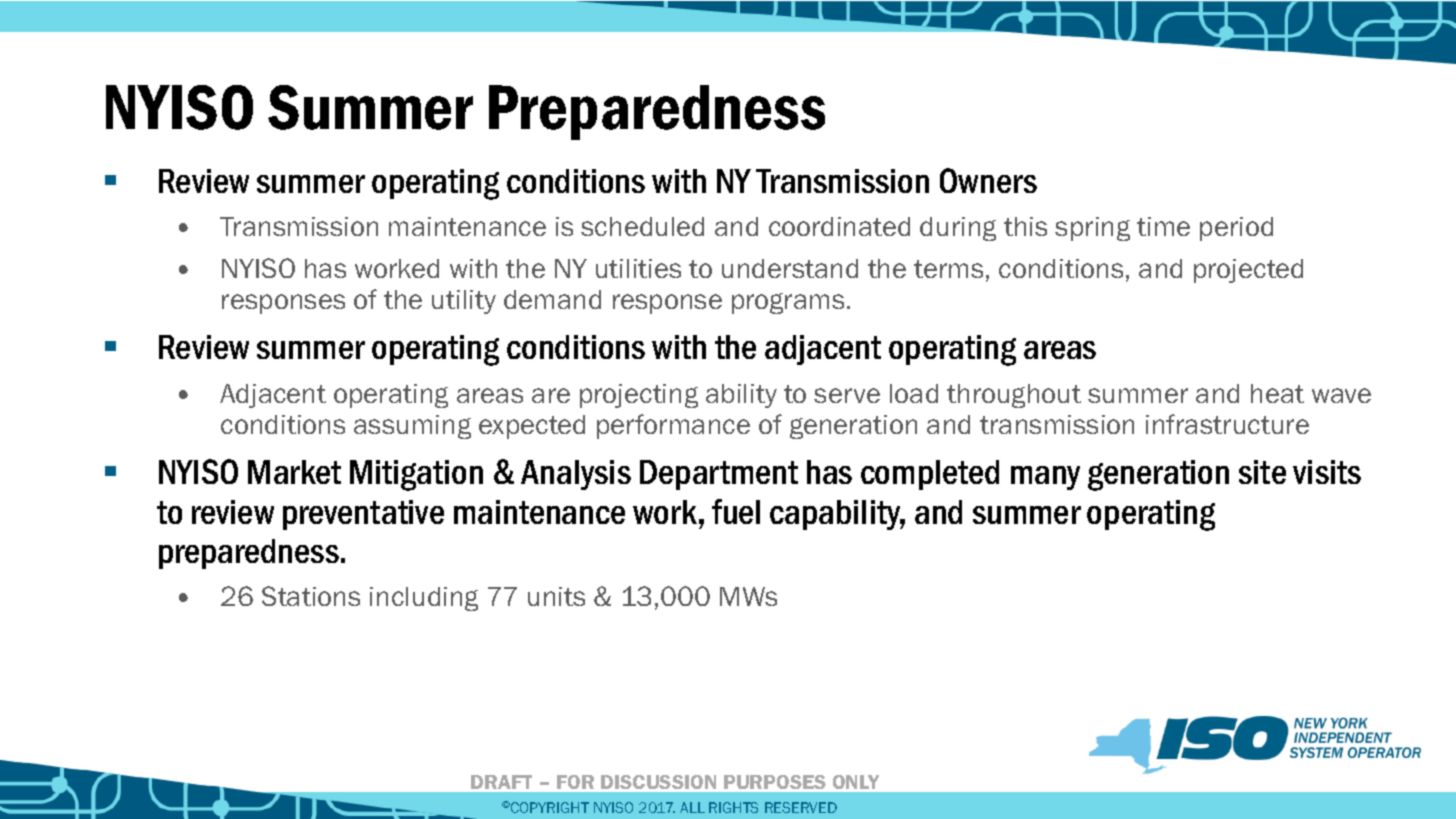  Describe the element at coordinates (501, 782) in the screenshot. I see `DRAFT` at that location.
